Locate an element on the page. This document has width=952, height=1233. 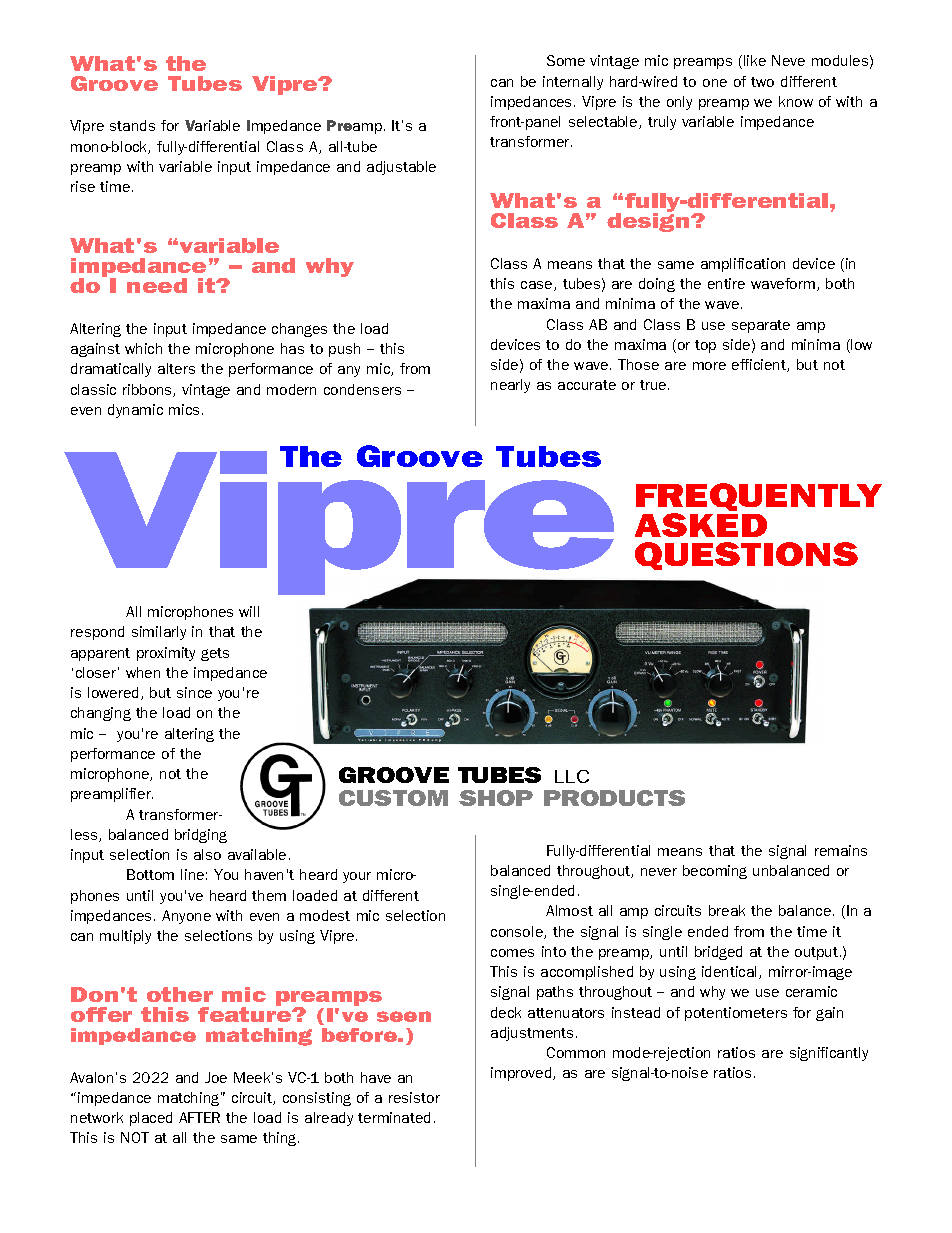
also is located at coordinates (207, 854).
